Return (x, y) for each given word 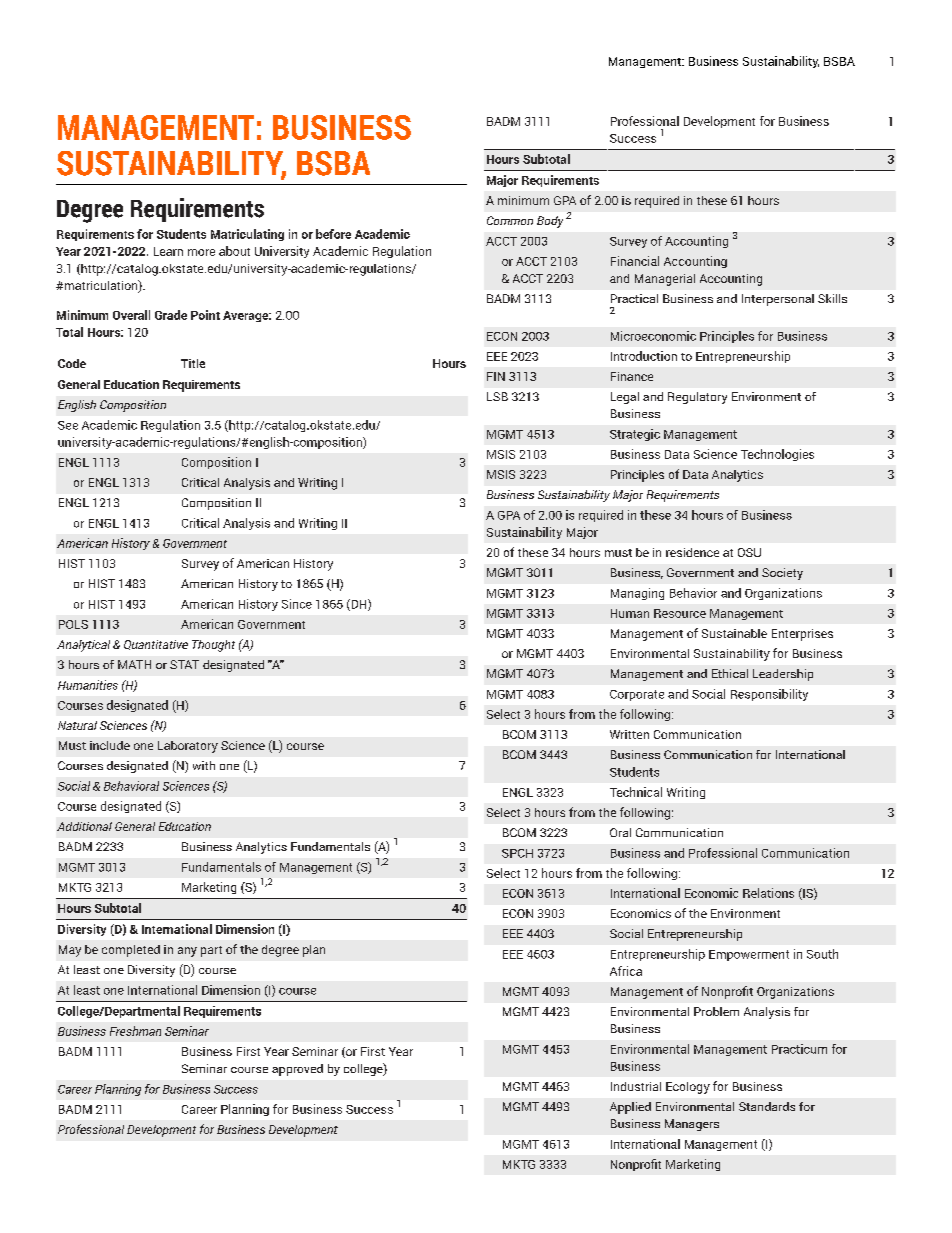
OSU (749, 552)
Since (297, 604)
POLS (73, 624)
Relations (768, 893)
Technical (636, 792)
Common (510, 220)
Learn (168, 251)
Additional (84, 826)
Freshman (135, 1031)
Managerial (665, 280)
